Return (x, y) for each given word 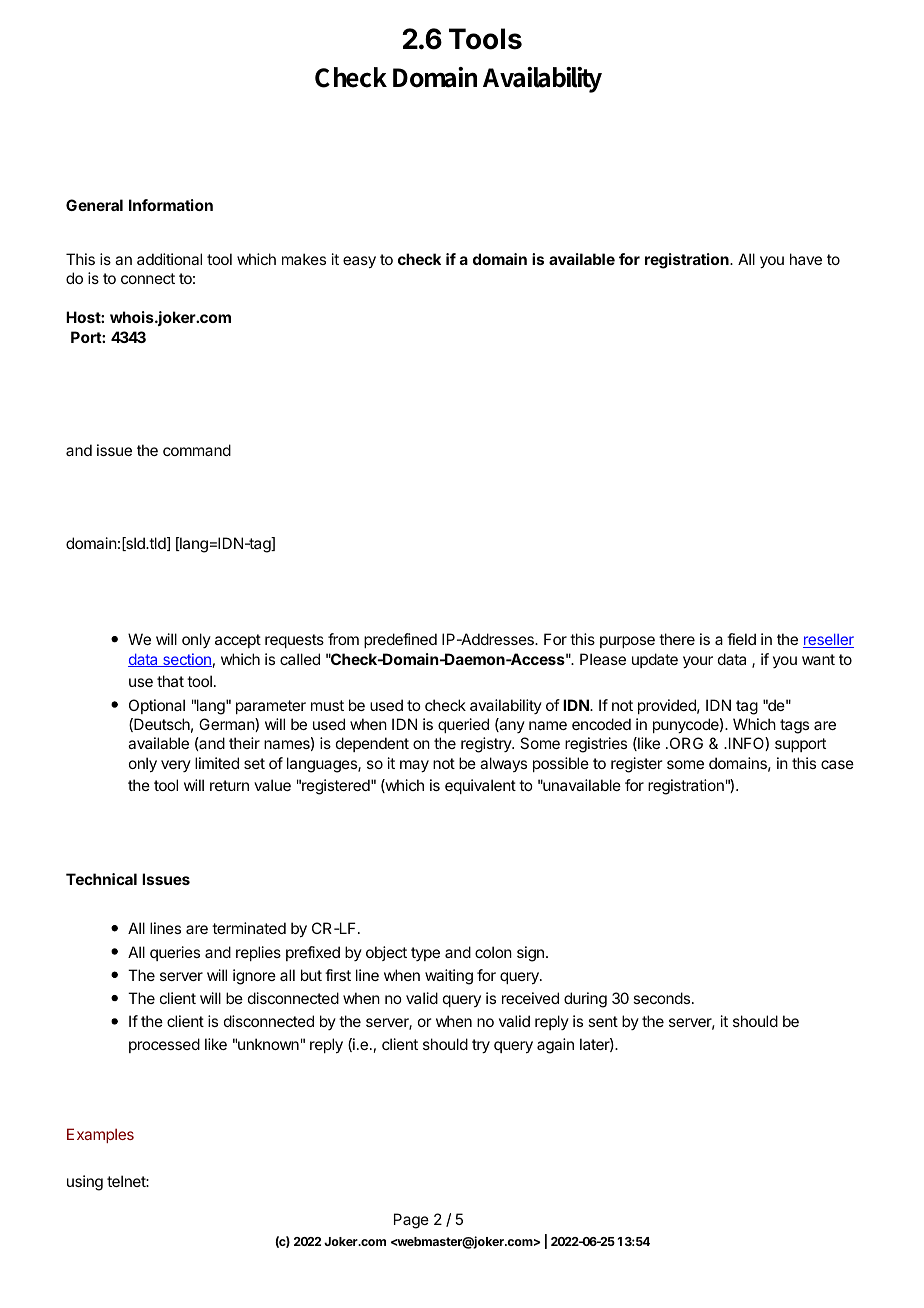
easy (359, 262)
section (186, 660)
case (837, 764)
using (85, 1183)
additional (169, 259)
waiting (449, 977)
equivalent (480, 786)
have (806, 259)
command (197, 450)
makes (304, 259)
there (677, 639)
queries (175, 953)
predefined (400, 640)
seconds (663, 998)
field (741, 639)
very (176, 766)
